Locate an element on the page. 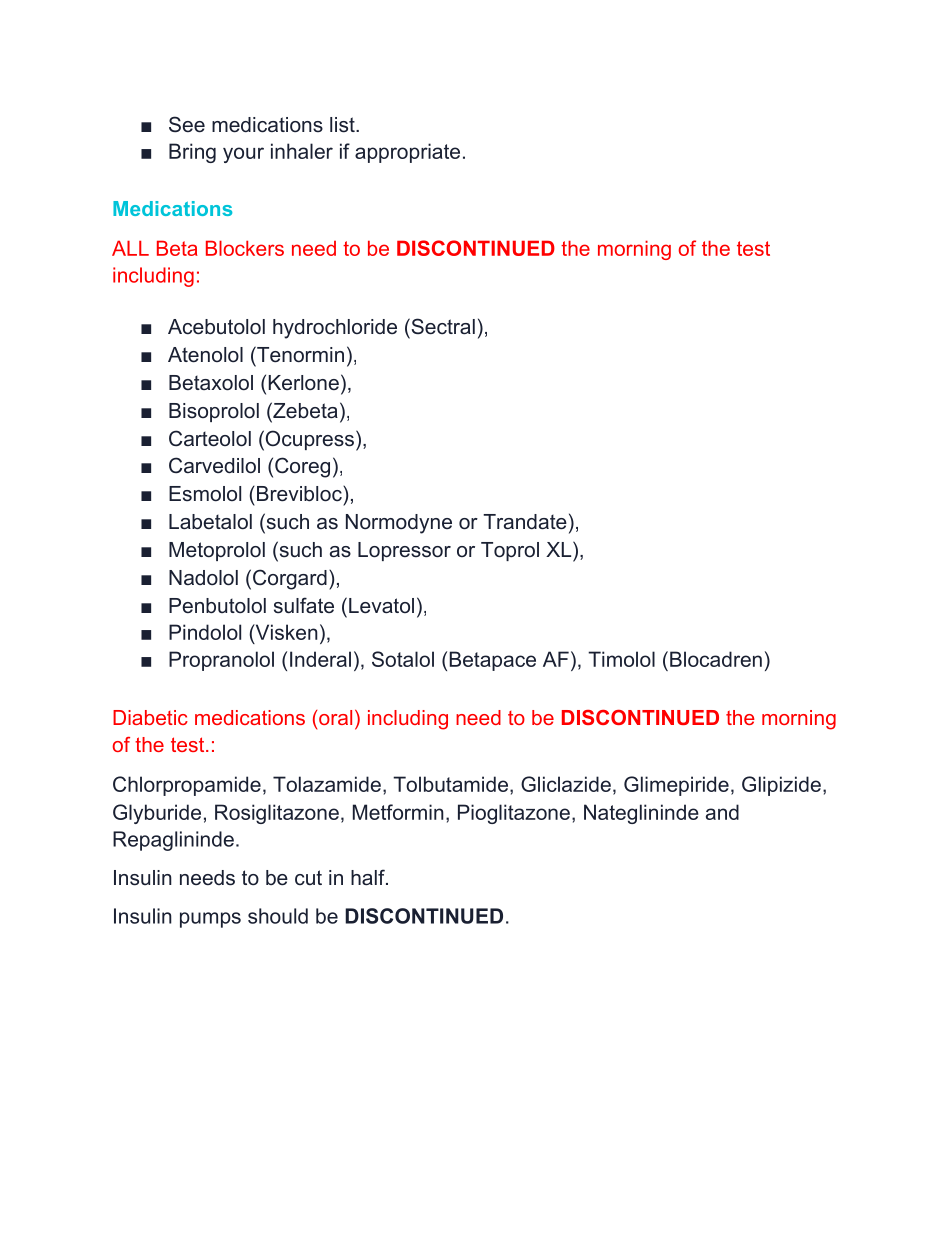  half is located at coordinates (369, 877).
